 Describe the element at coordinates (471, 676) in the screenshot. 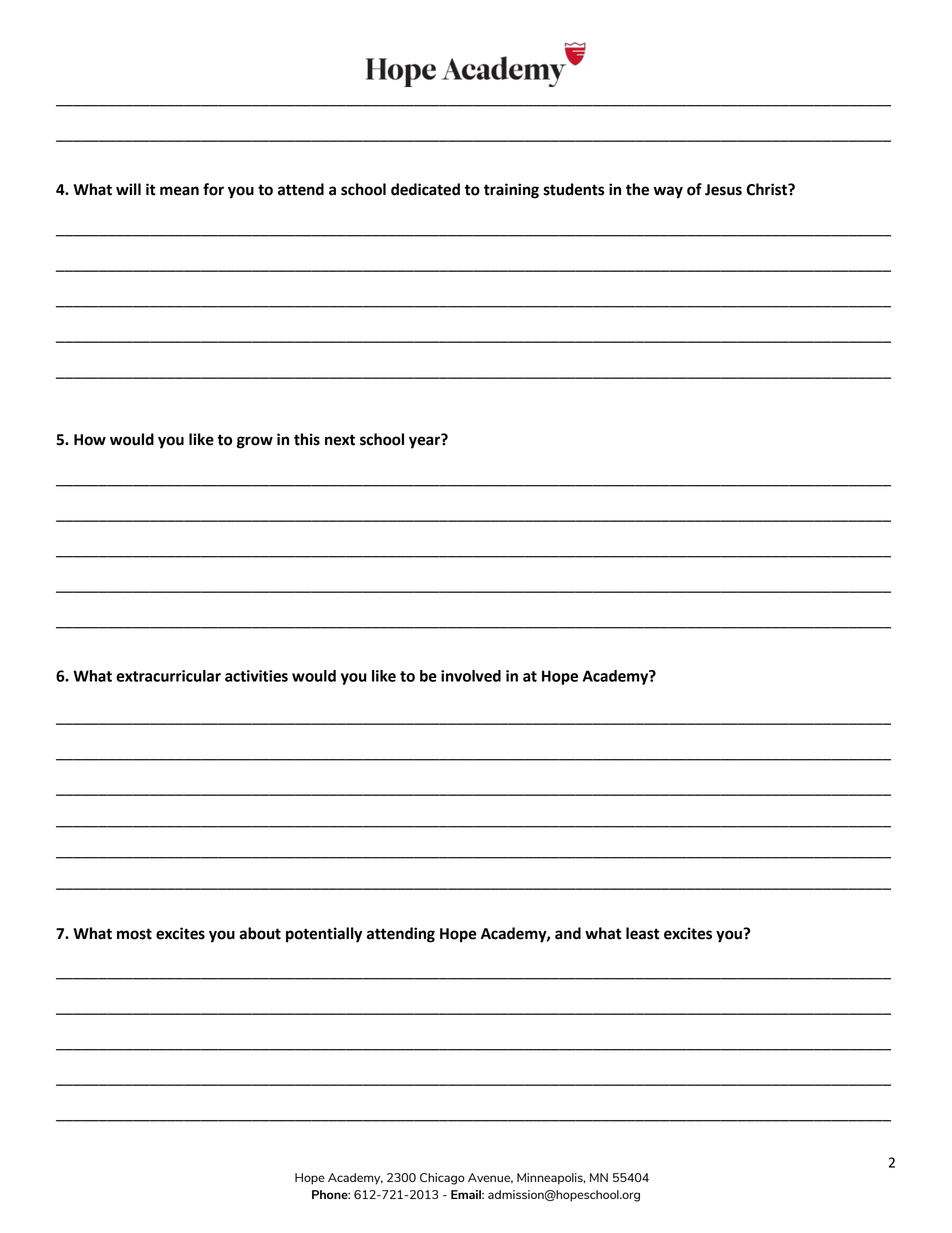

I see `involved` at that location.
